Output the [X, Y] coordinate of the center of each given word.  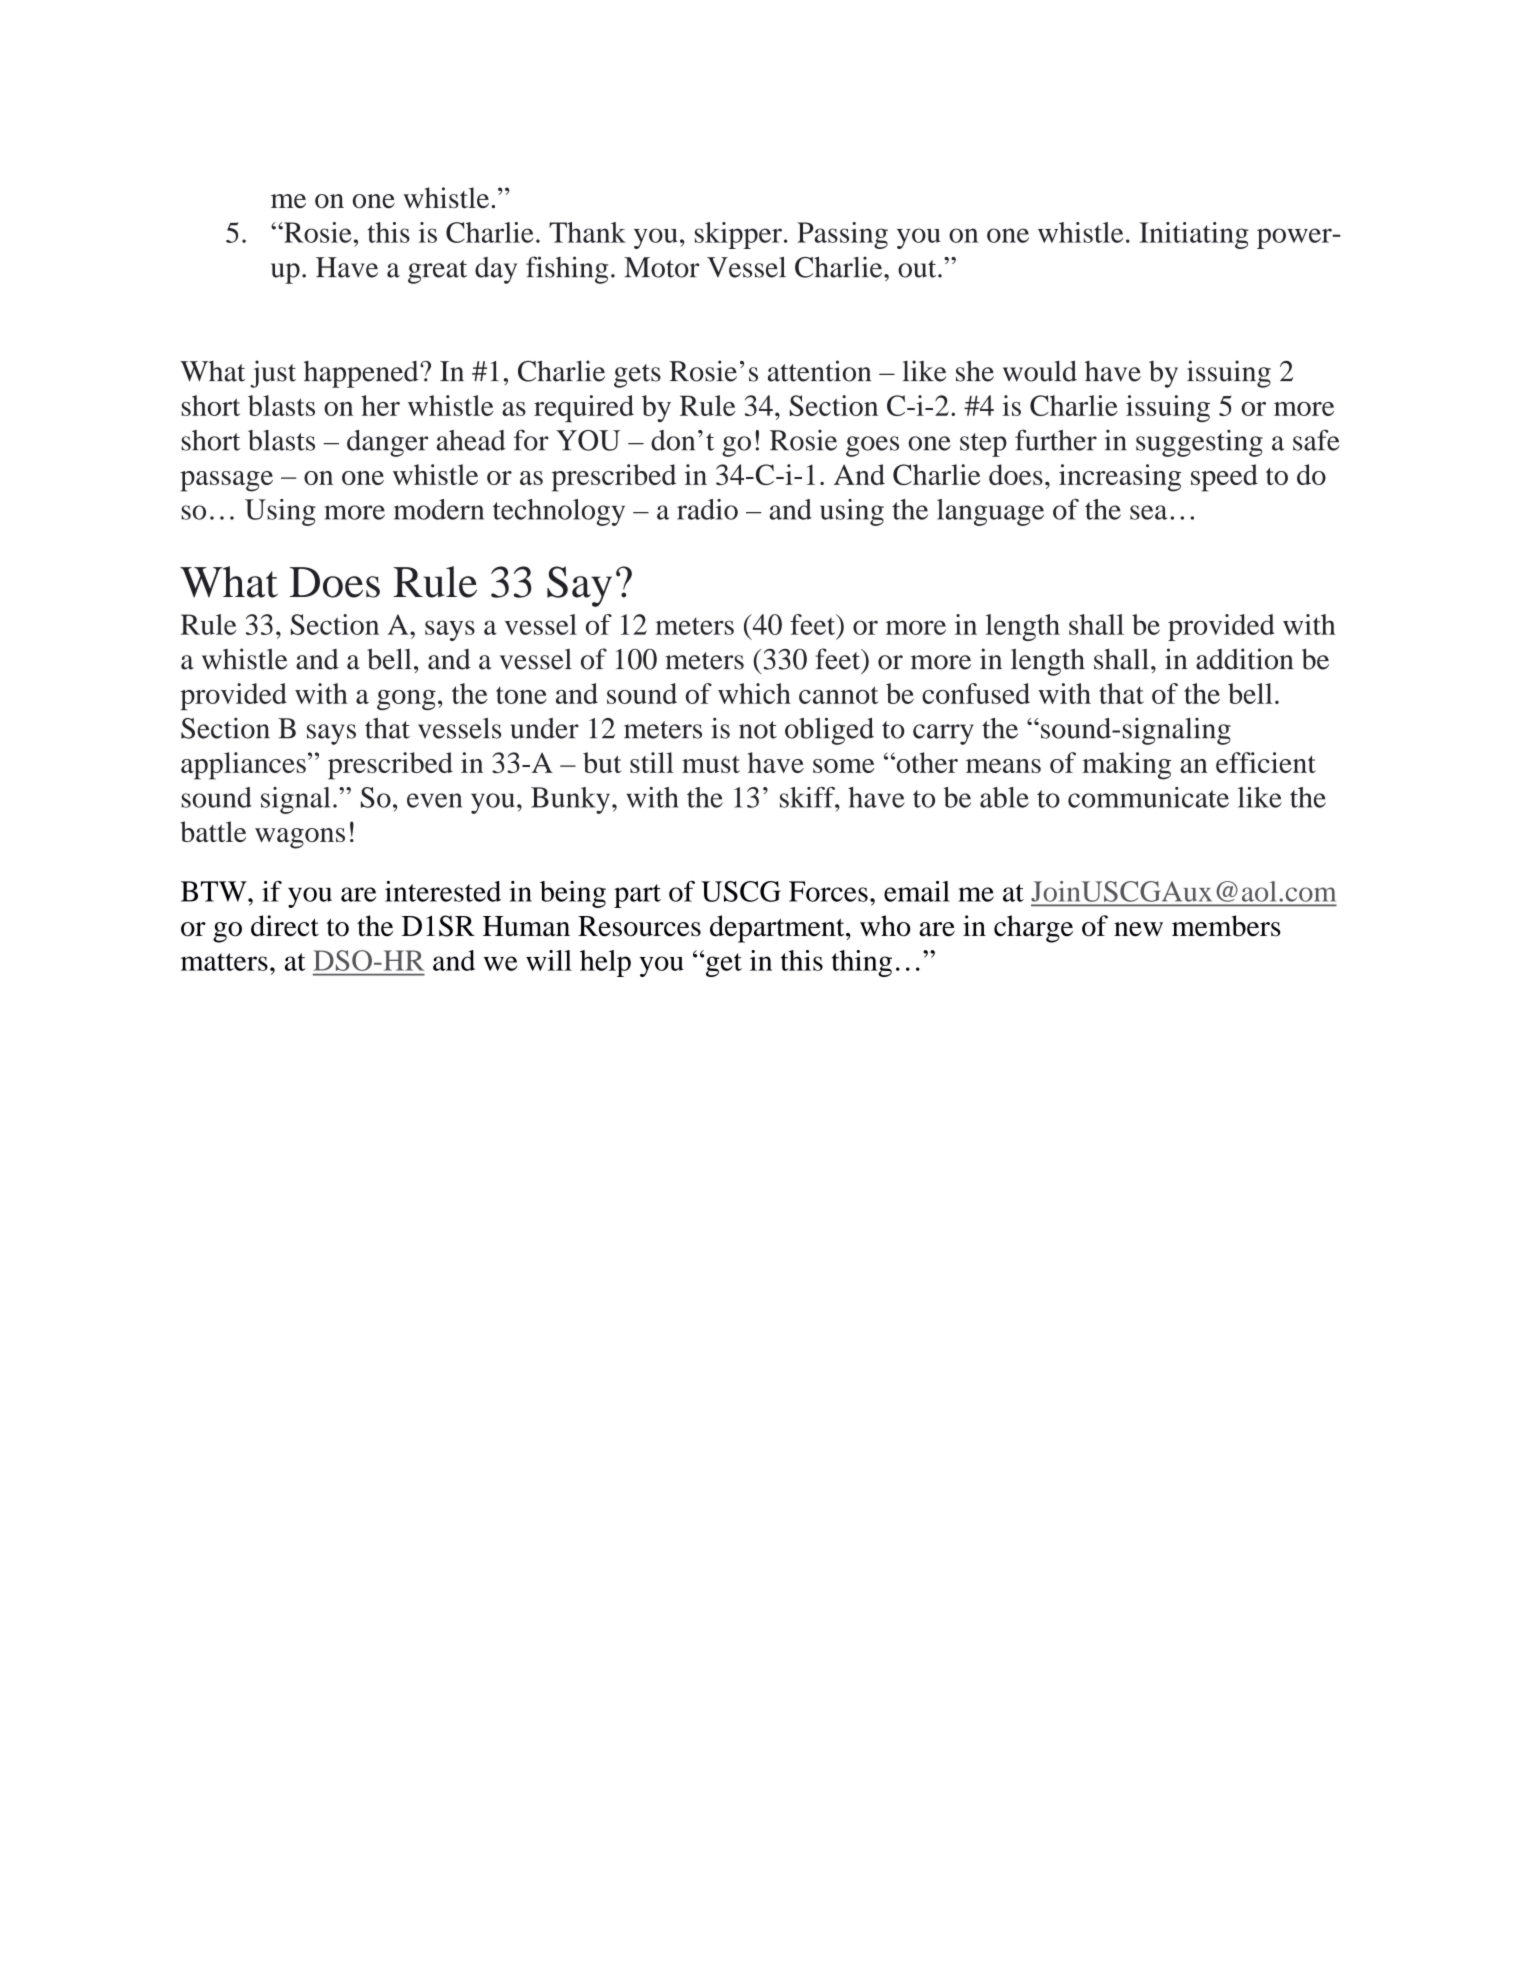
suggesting [1199, 443]
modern [439, 509]
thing [862, 963]
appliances [243, 766]
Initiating [1194, 235]
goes [872, 446]
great [437, 272]
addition [1244, 659]
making [1126, 766]
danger [387, 443]
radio [707, 509]
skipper [738, 235]
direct [285, 926]
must [711, 764]
